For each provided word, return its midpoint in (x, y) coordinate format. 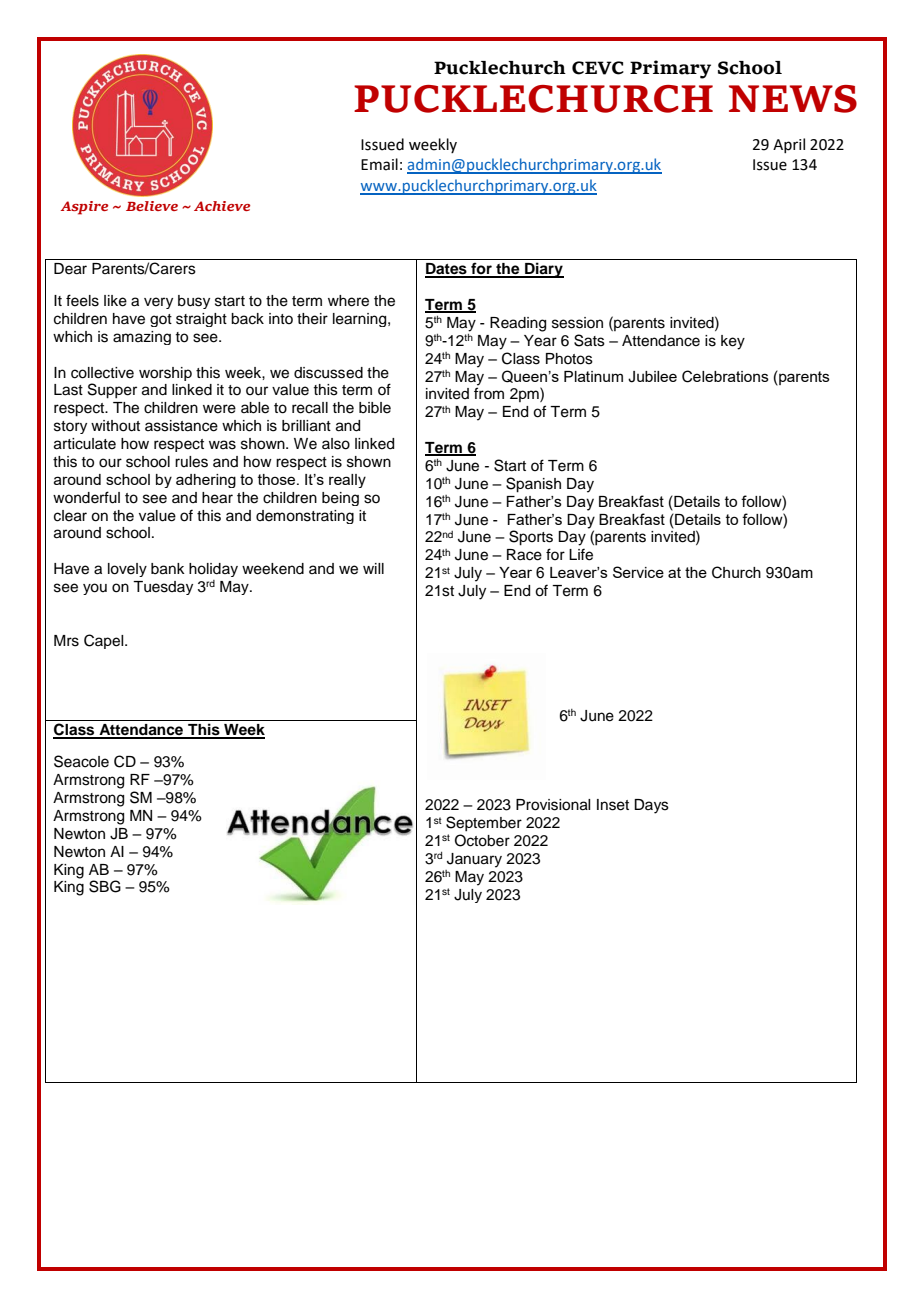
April (789, 145)
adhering (206, 481)
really (347, 481)
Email (379, 164)
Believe (152, 206)
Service (638, 572)
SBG (105, 886)
